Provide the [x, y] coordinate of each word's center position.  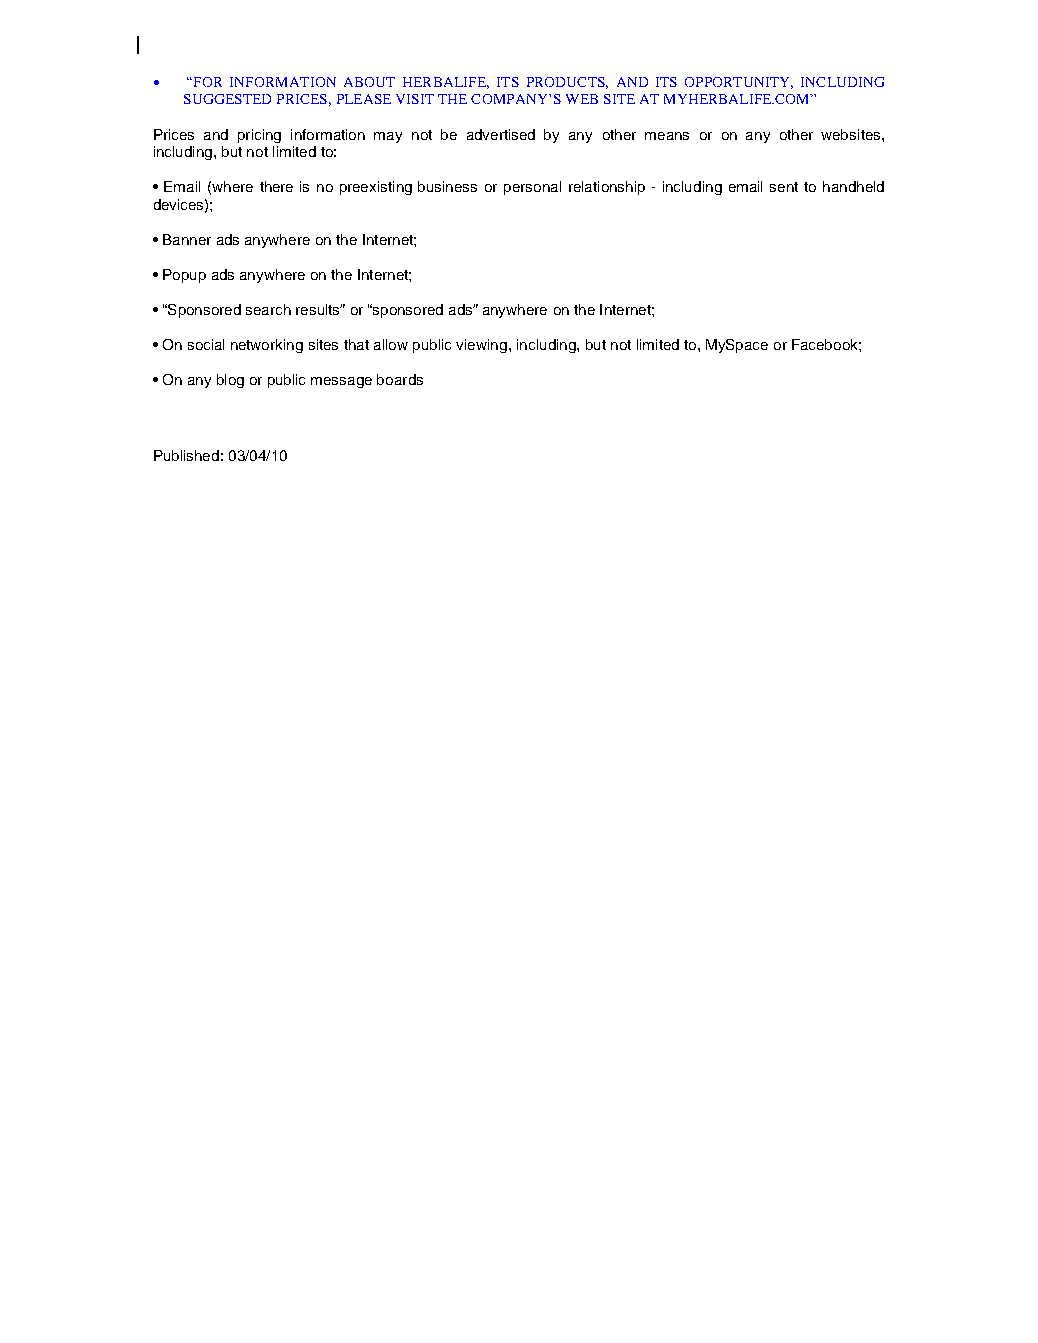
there [276, 186]
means [667, 136]
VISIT [415, 99]
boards [400, 379]
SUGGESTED [227, 99]
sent [784, 187]
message [341, 382]
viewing [481, 346]
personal [532, 188]
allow [391, 344]
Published [186, 455]
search [268, 309]
